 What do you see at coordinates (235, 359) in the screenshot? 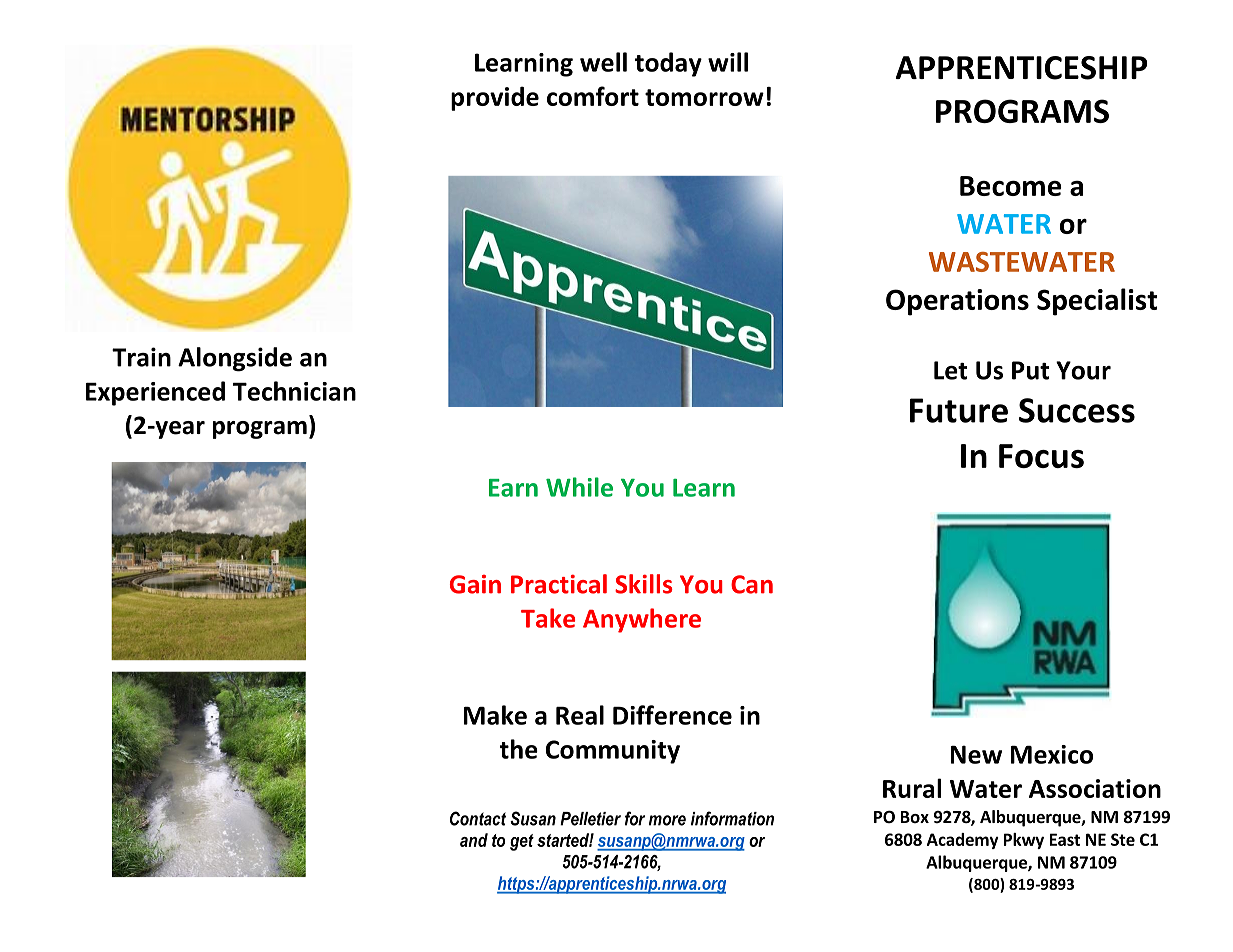
I see `Alongside` at bounding box center [235, 359].
